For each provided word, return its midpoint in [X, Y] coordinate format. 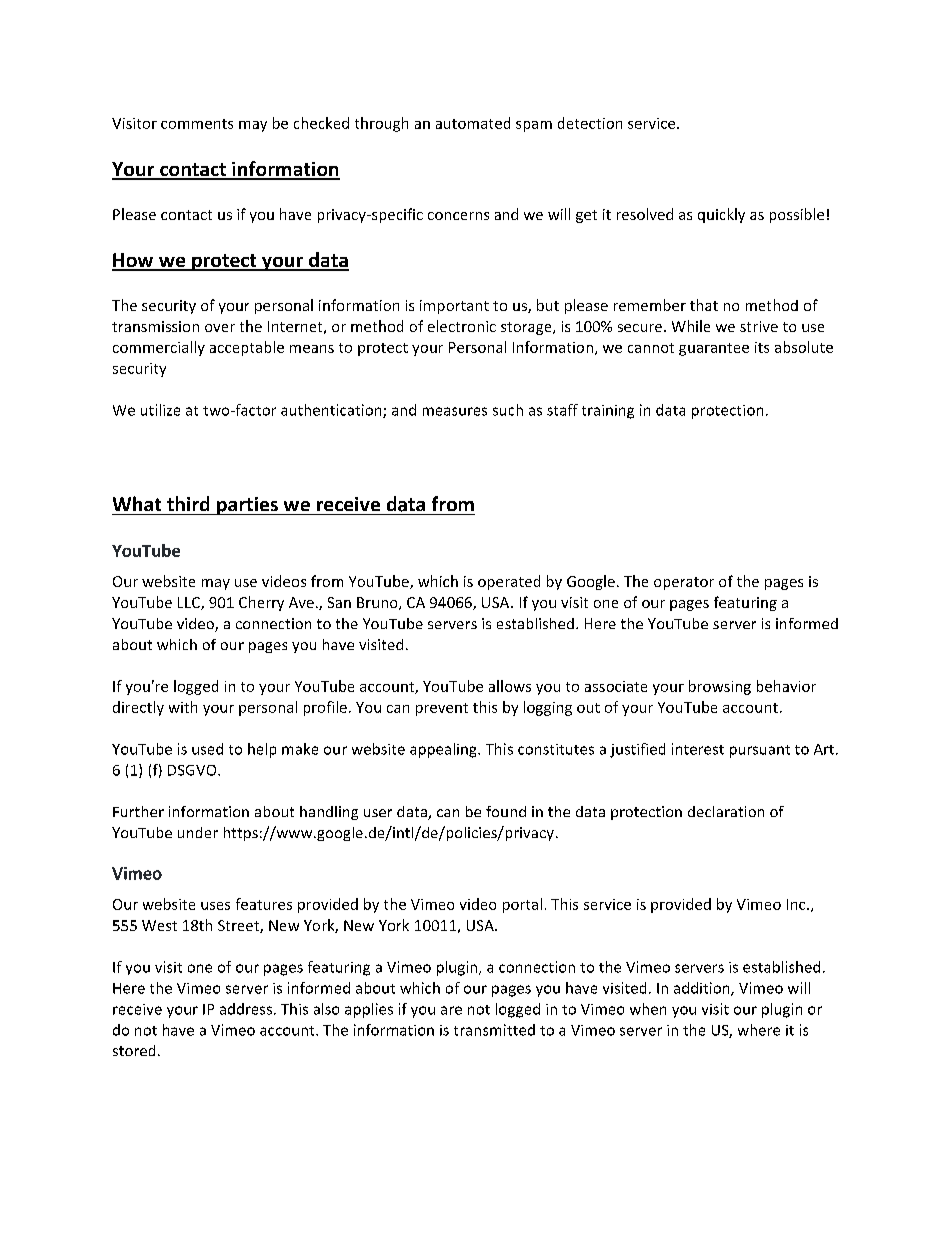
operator [684, 583]
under [198, 832]
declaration [726, 811]
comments [197, 124]
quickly [721, 215]
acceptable [247, 348]
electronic [462, 326]
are [451, 1010]
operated [509, 582]
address [247, 1009]
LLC [190, 603]
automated [473, 123]
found [506, 811]
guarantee [714, 349]
